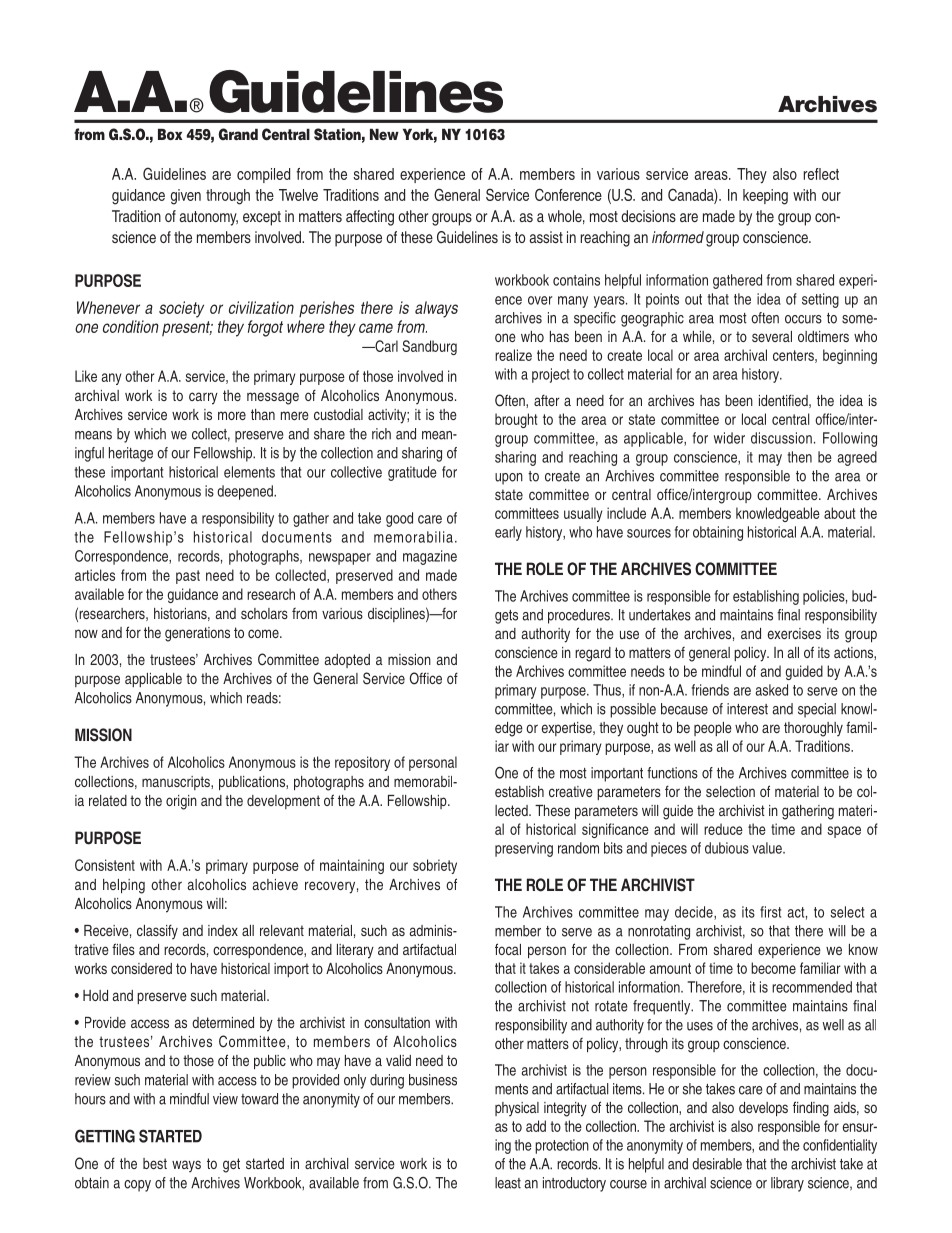 This document has width=952, height=1233. Describe the element at coordinates (524, 849) in the document. I see `preserving` at that location.
